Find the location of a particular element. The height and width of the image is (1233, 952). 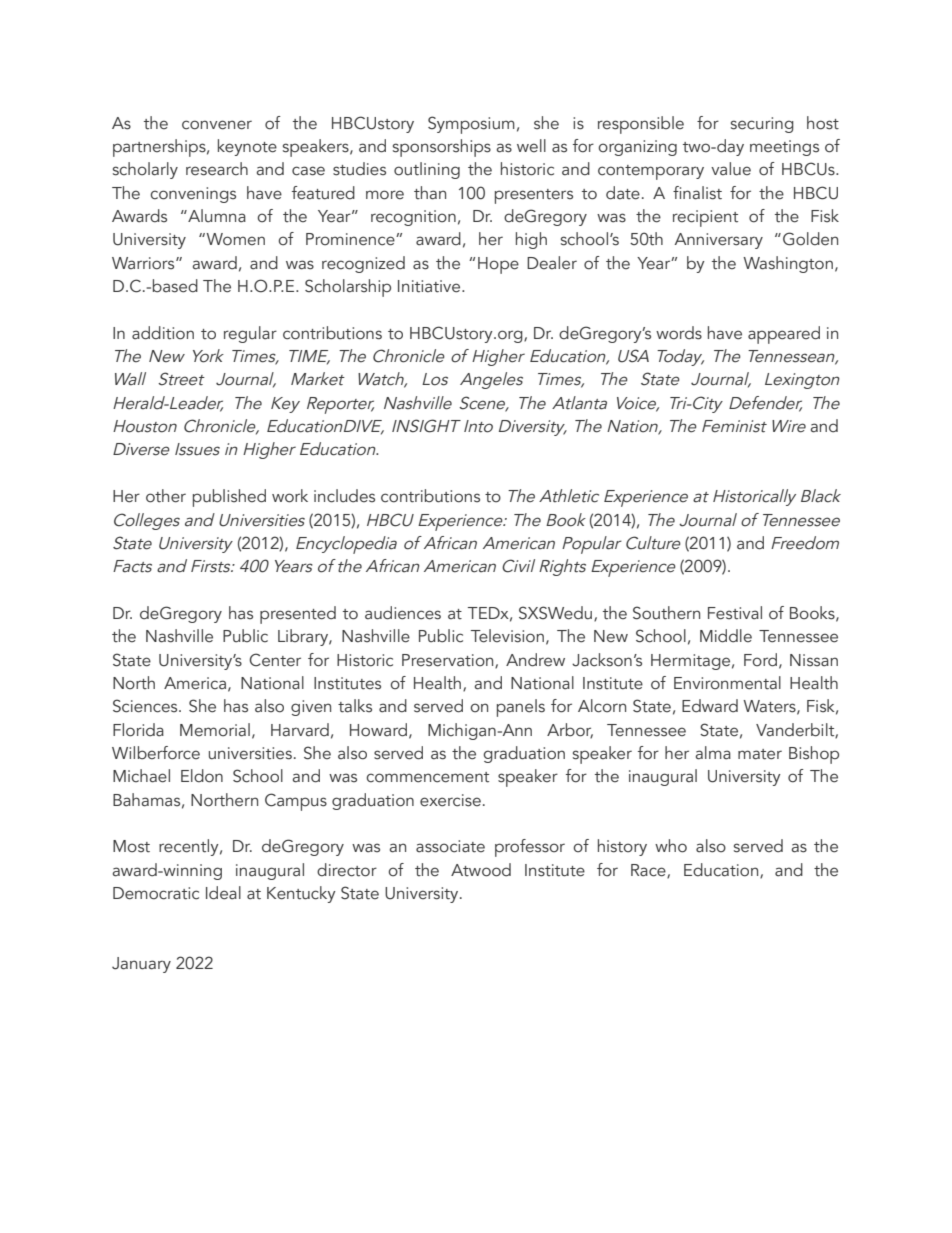

published is located at coordinates (229, 498).
